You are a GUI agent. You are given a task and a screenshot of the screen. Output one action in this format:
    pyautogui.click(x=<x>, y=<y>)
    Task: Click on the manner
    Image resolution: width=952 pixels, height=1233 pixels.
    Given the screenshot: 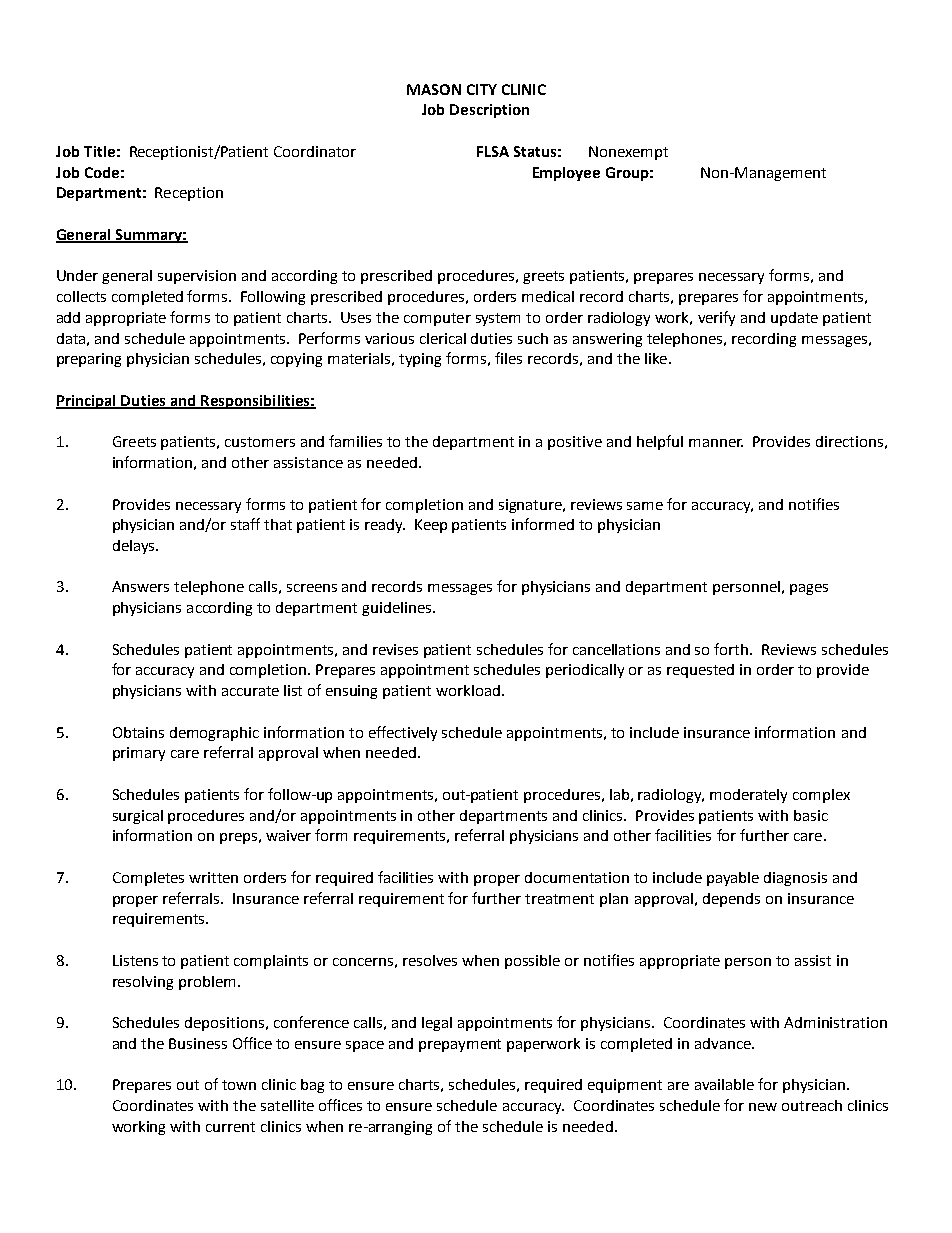 What is the action you would take?
    pyautogui.click(x=716, y=443)
